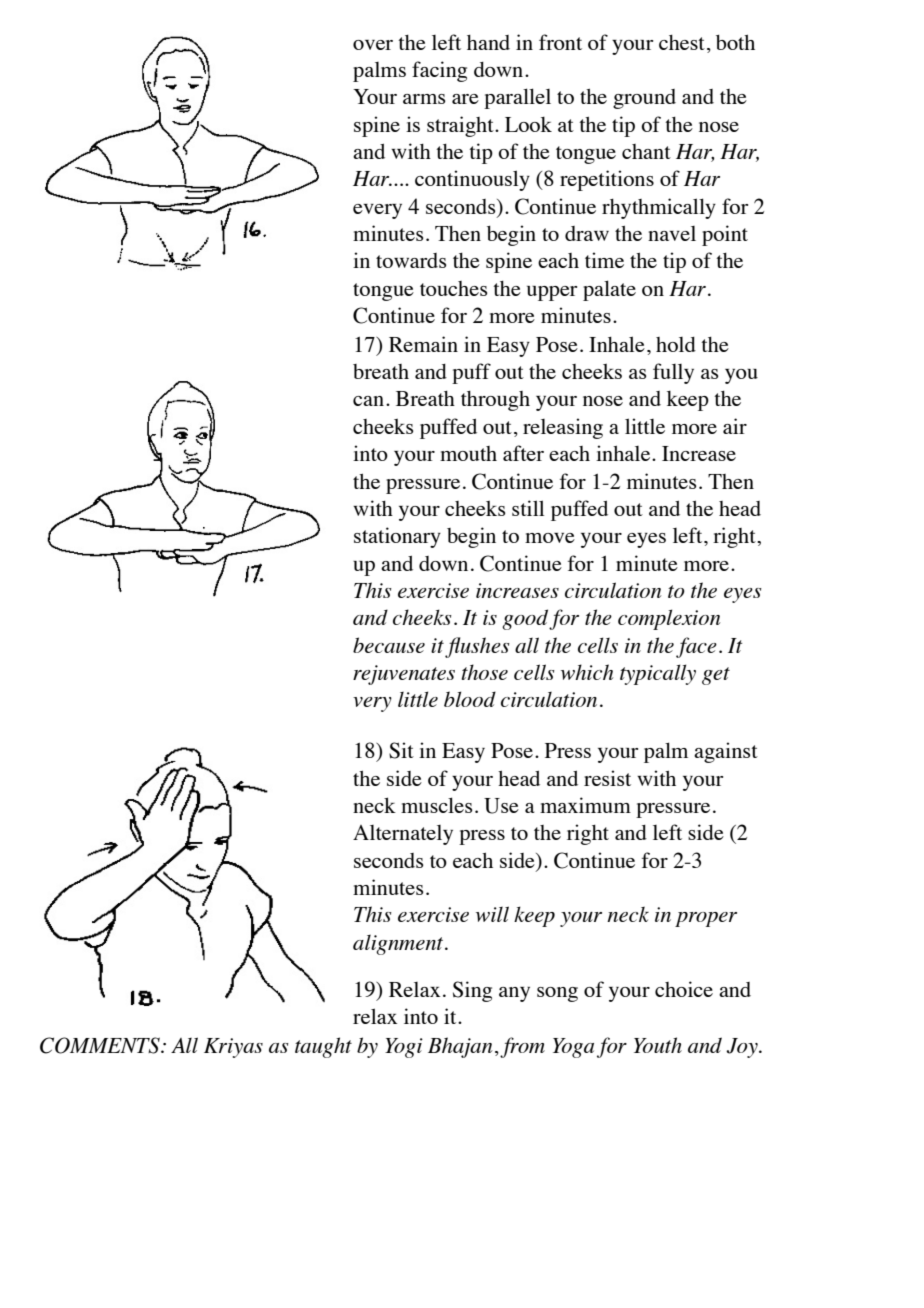 The height and width of the image is (1308, 924). Describe the element at coordinates (439, 71) in the image. I see `facing` at that location.
